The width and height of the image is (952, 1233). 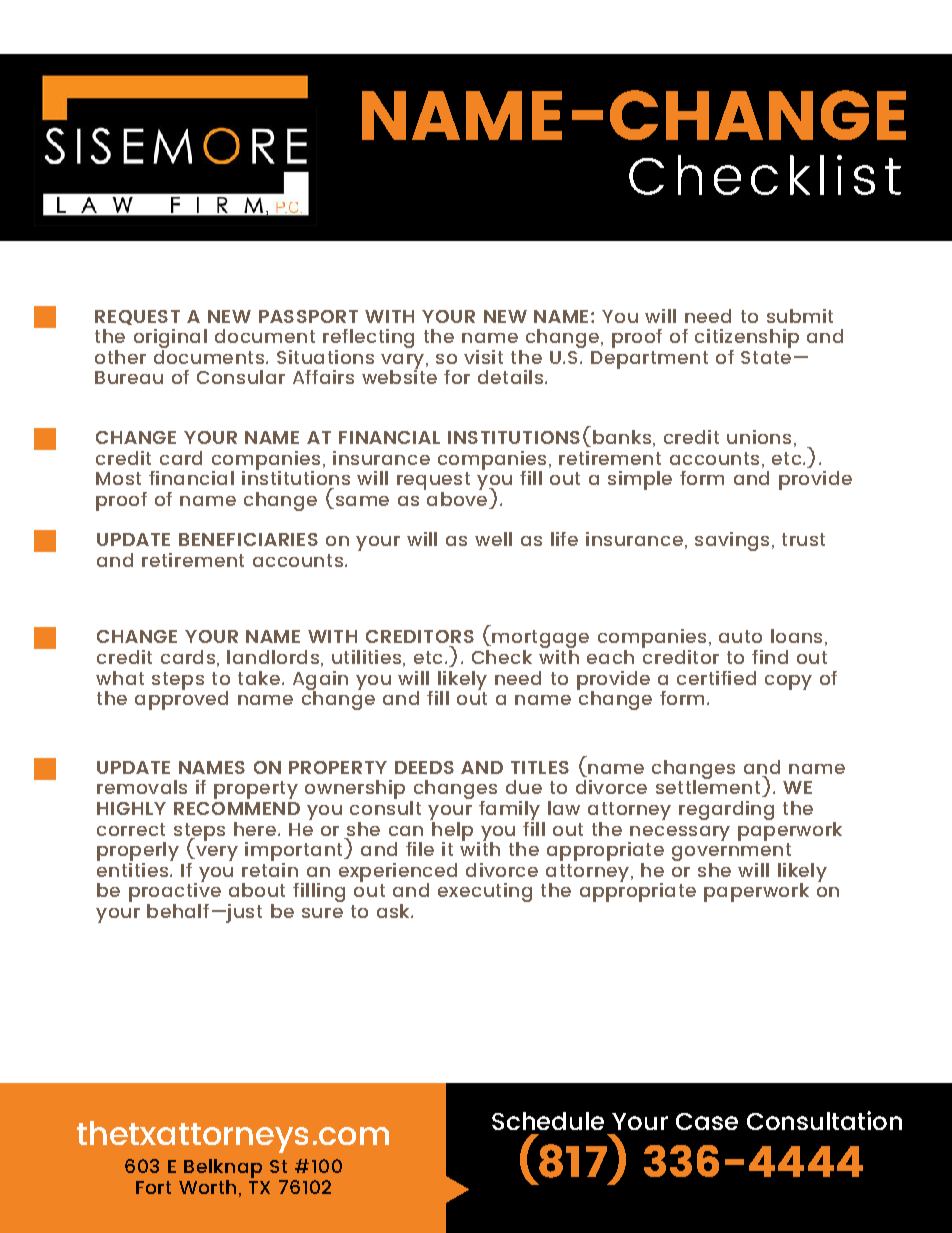 I want to click on savings, so click(x=732, y=541).
